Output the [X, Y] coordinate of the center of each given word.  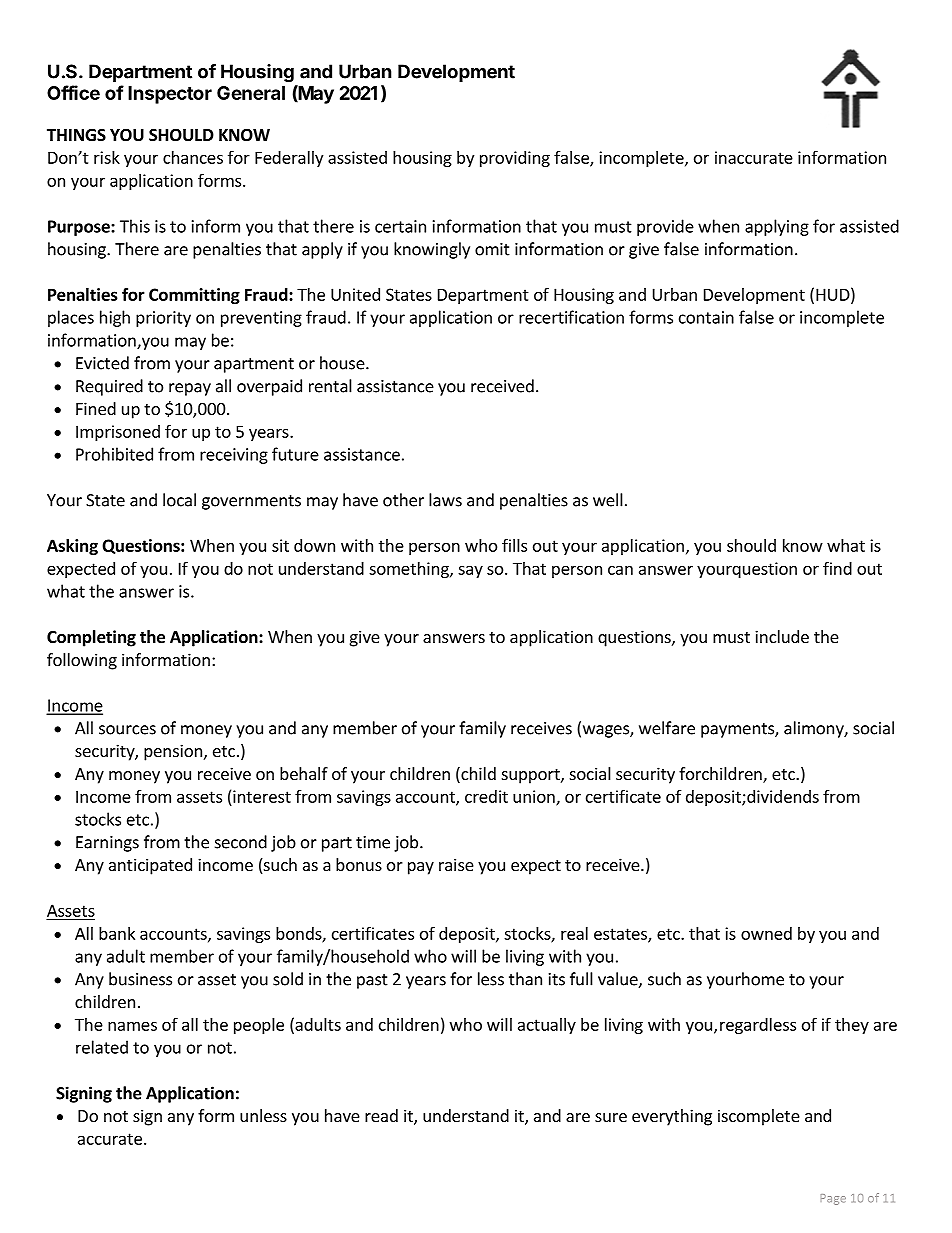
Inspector [170, 95]
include [782, 636]
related [102, 1047]
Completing [91, 638]
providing [515, 159]
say [470, 571]
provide [665, 227]
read [381, 1115]
